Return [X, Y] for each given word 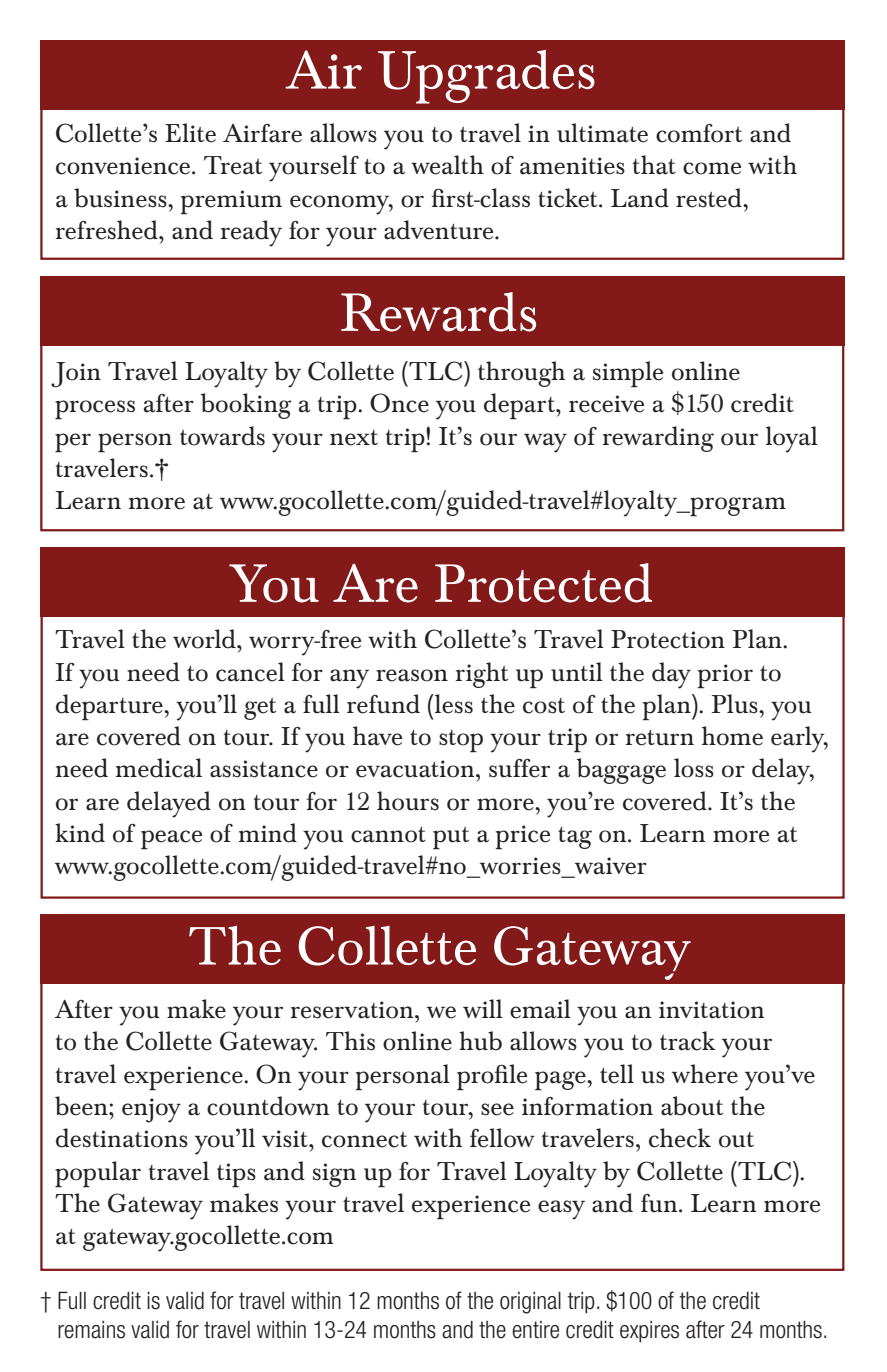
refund [383, 704]
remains [91, 1330]
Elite [190, 133]
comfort [699, 133]
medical [159, 768]
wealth [447, 165]
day [671, 675]
